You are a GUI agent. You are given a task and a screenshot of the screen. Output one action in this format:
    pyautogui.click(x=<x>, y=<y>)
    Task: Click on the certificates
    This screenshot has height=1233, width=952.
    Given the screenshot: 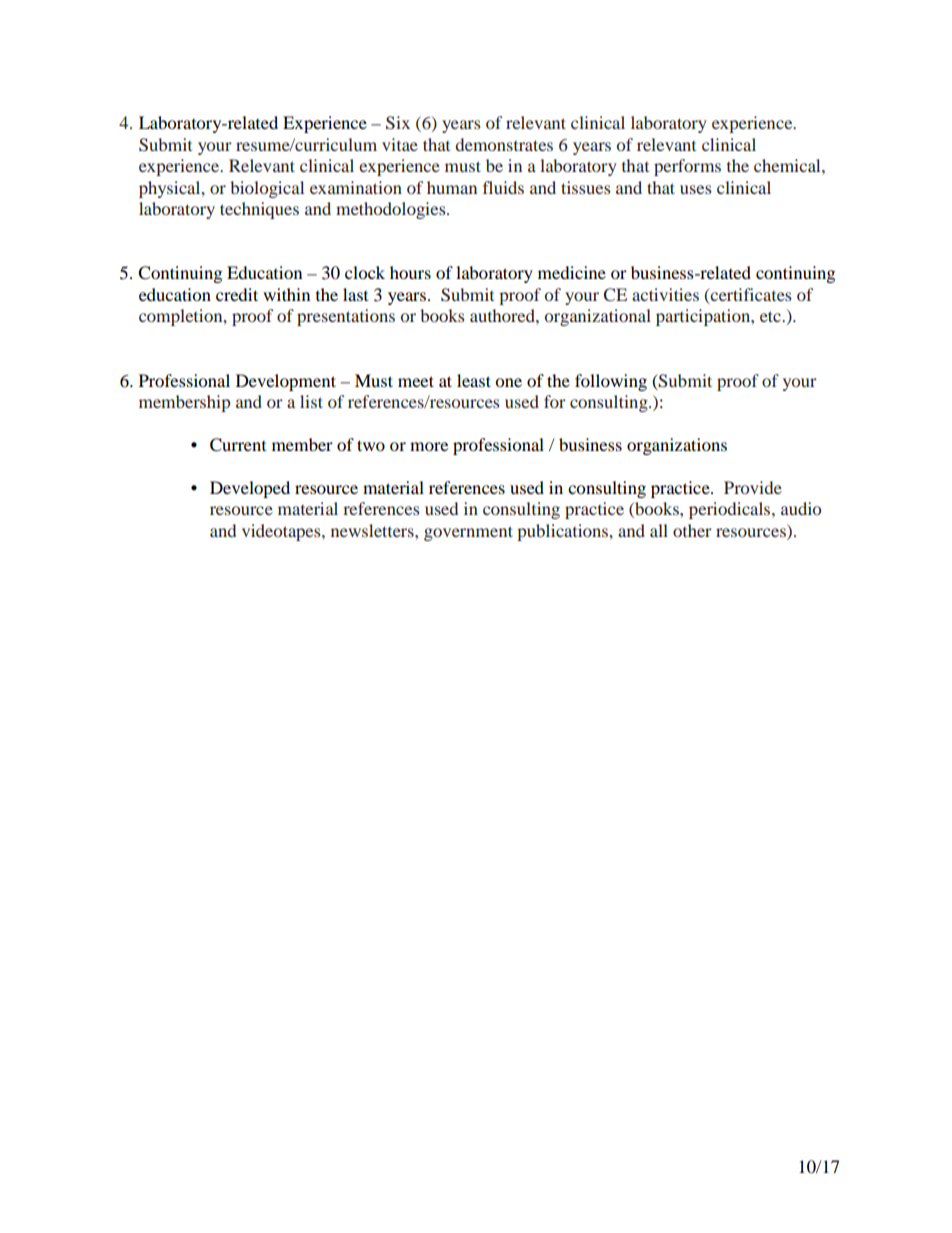 What is the action you would take?
    pyautogui.click(x=750, y=295)
